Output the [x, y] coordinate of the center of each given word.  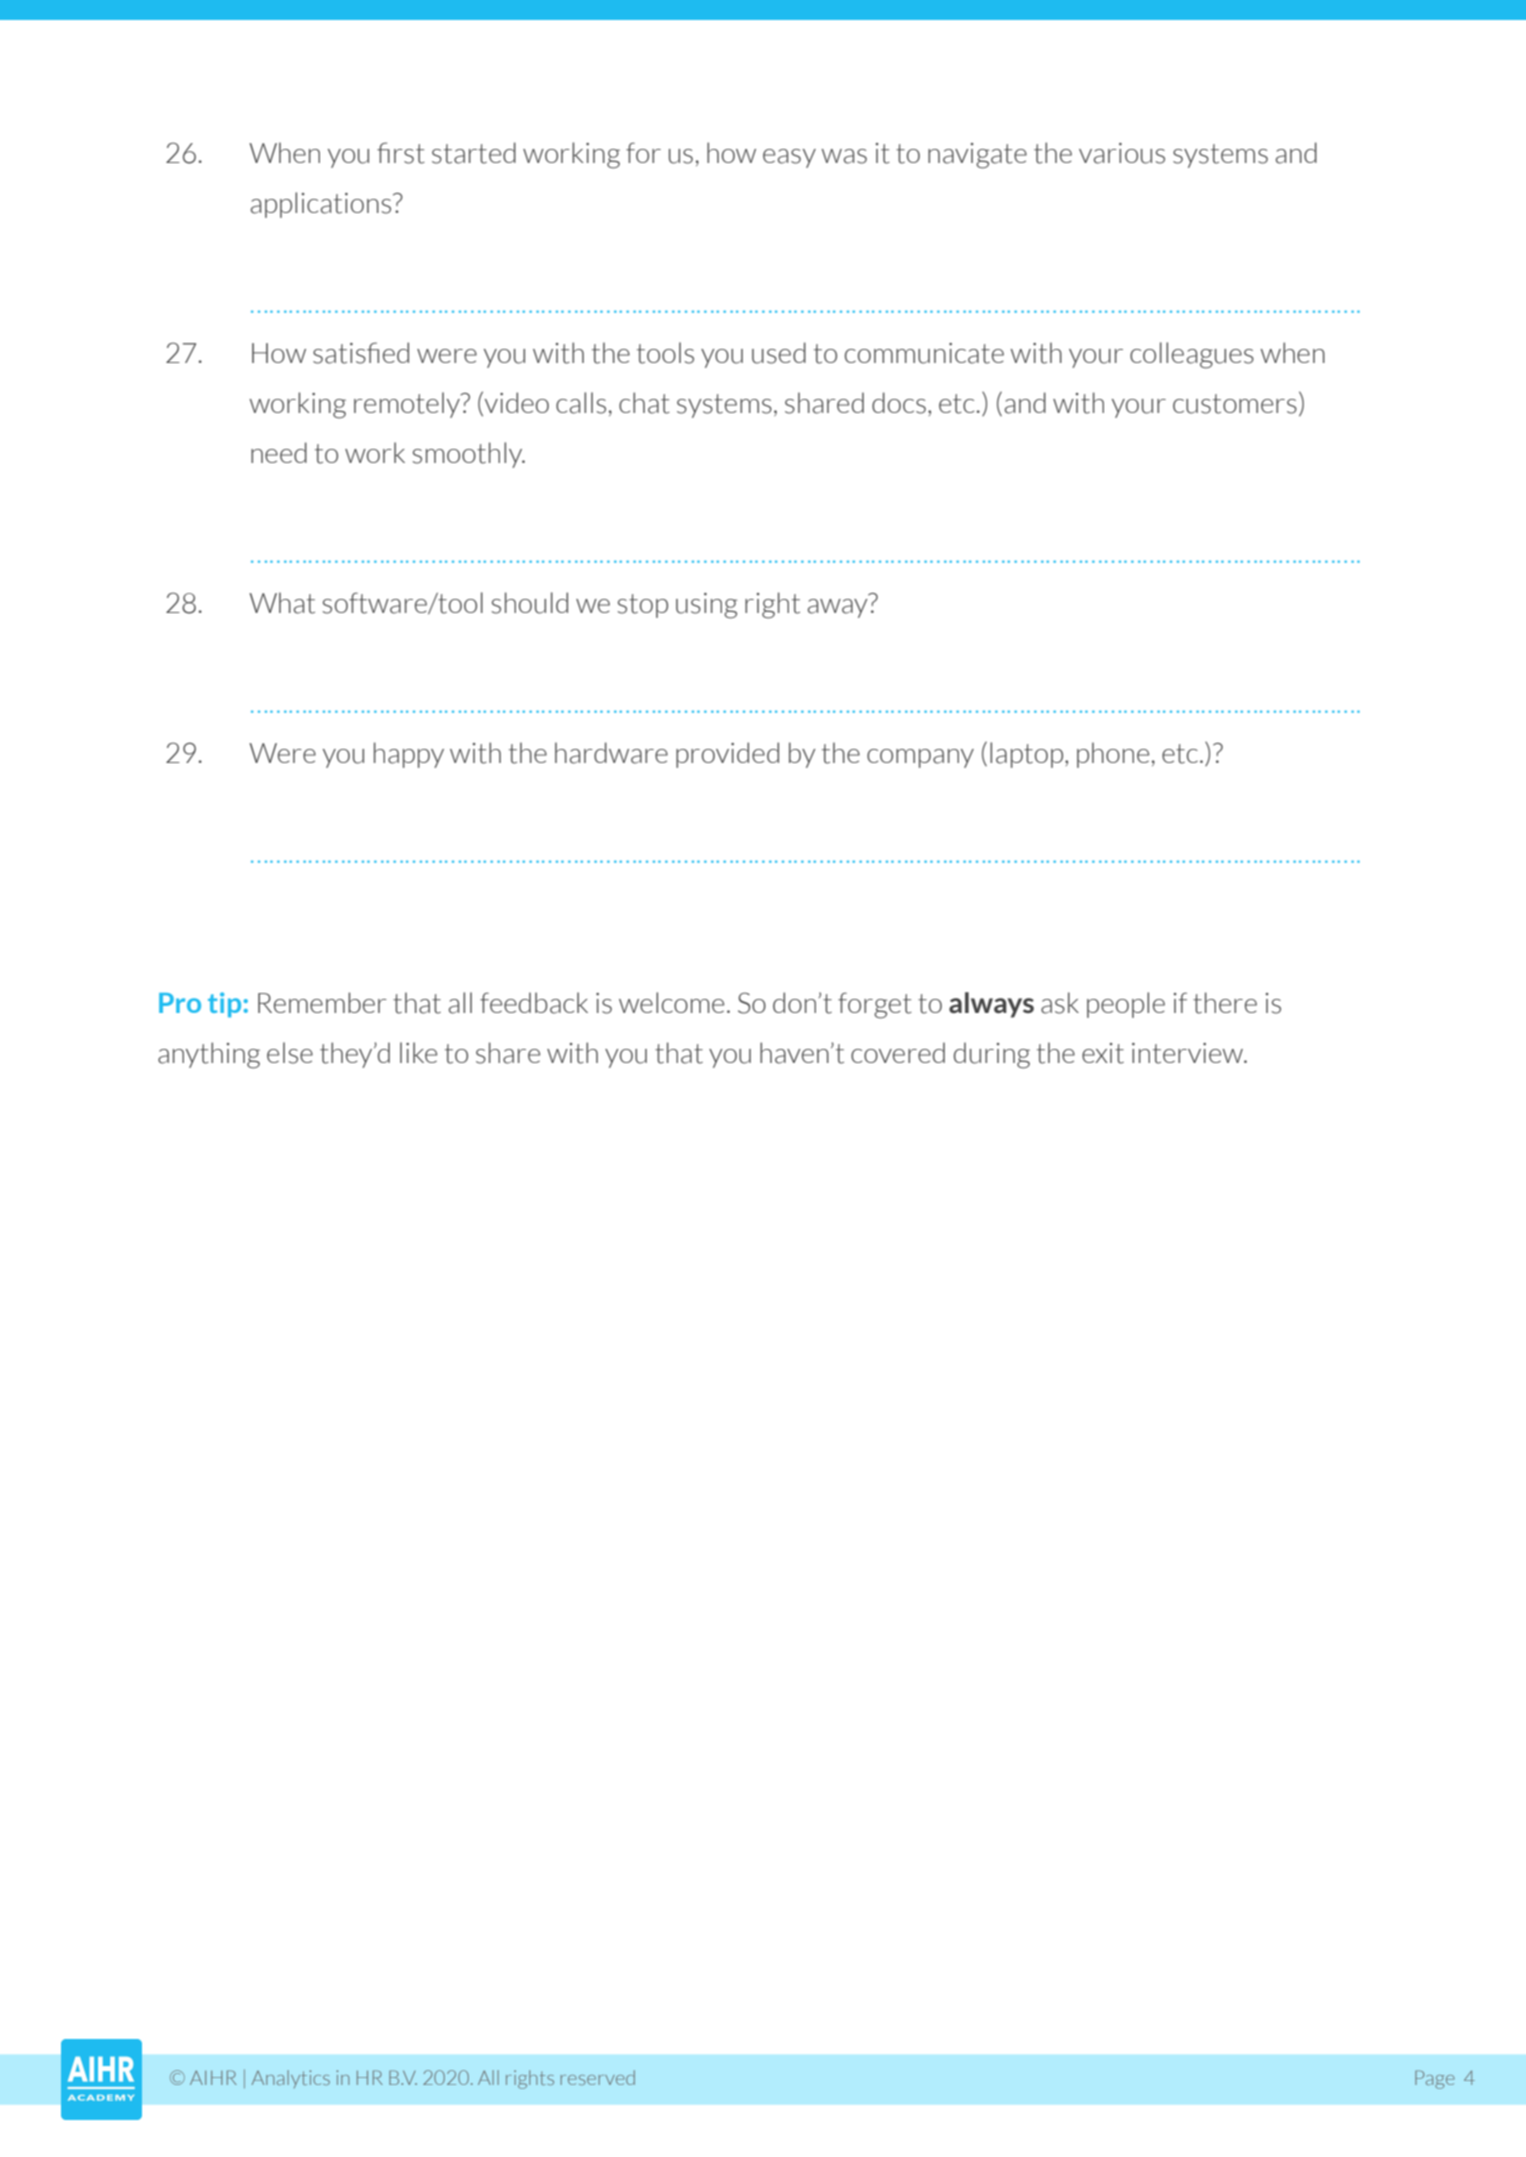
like [418, 1052]
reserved [598, 2077]
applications [322, 205]
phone [1113, 755]
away [837, 608]
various [1122, 153]
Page [1435, 2079]
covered [898, 1052]
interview [1189, 1053]
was [844, 156]
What [282, 603]
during [992, 1055]
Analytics [291, 2079]
